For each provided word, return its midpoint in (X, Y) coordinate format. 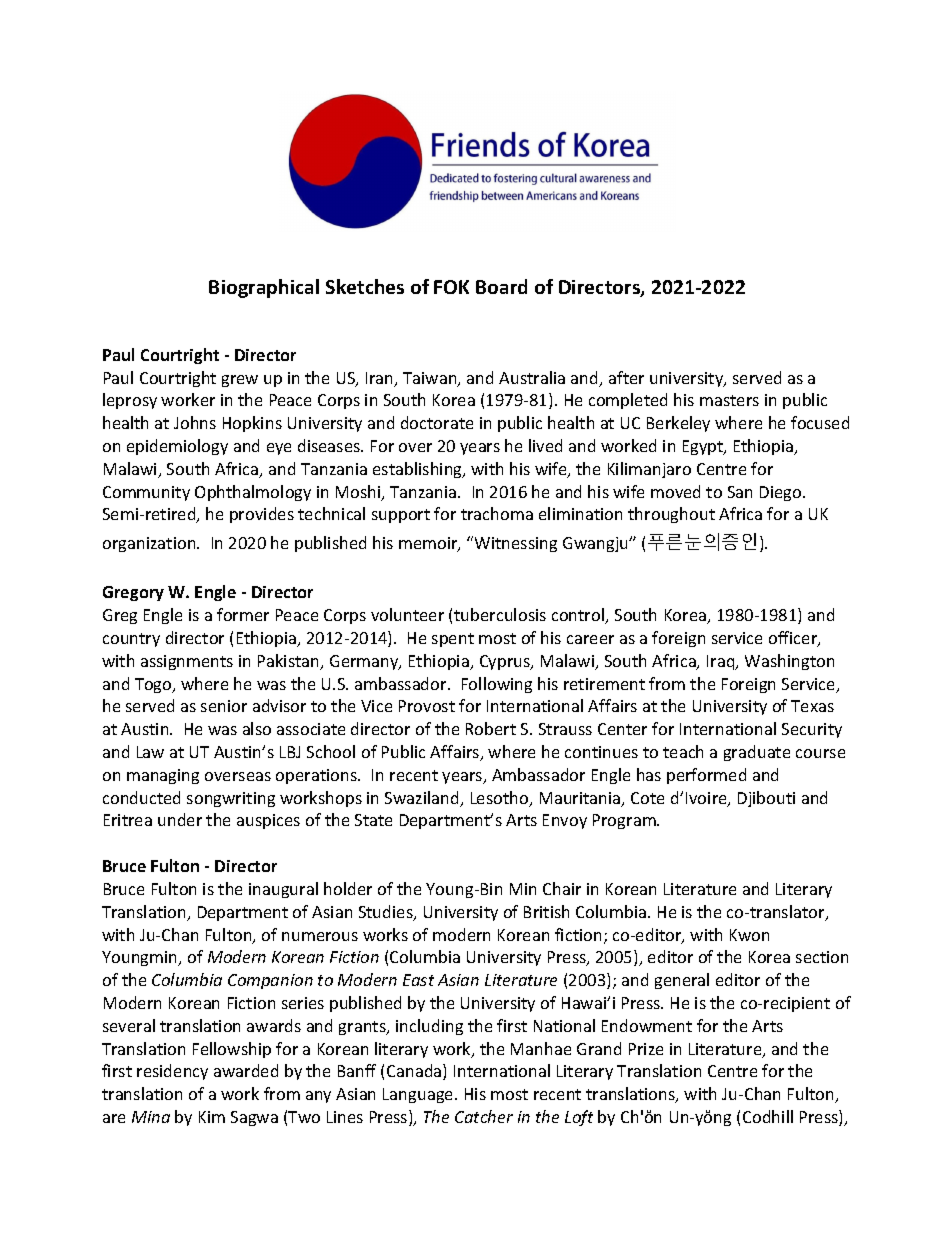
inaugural (283, 890)
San (740, 492)
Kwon (749, 935)
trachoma (497, 513)
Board (501, 286)
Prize (646, 1049)
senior (224, 706)
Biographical (264, 288)
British (546, 911)
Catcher (484, 1116)
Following (497, 685)
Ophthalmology (253, 493)
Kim (212, 1117)
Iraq (722, 662)
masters (729, 400)
